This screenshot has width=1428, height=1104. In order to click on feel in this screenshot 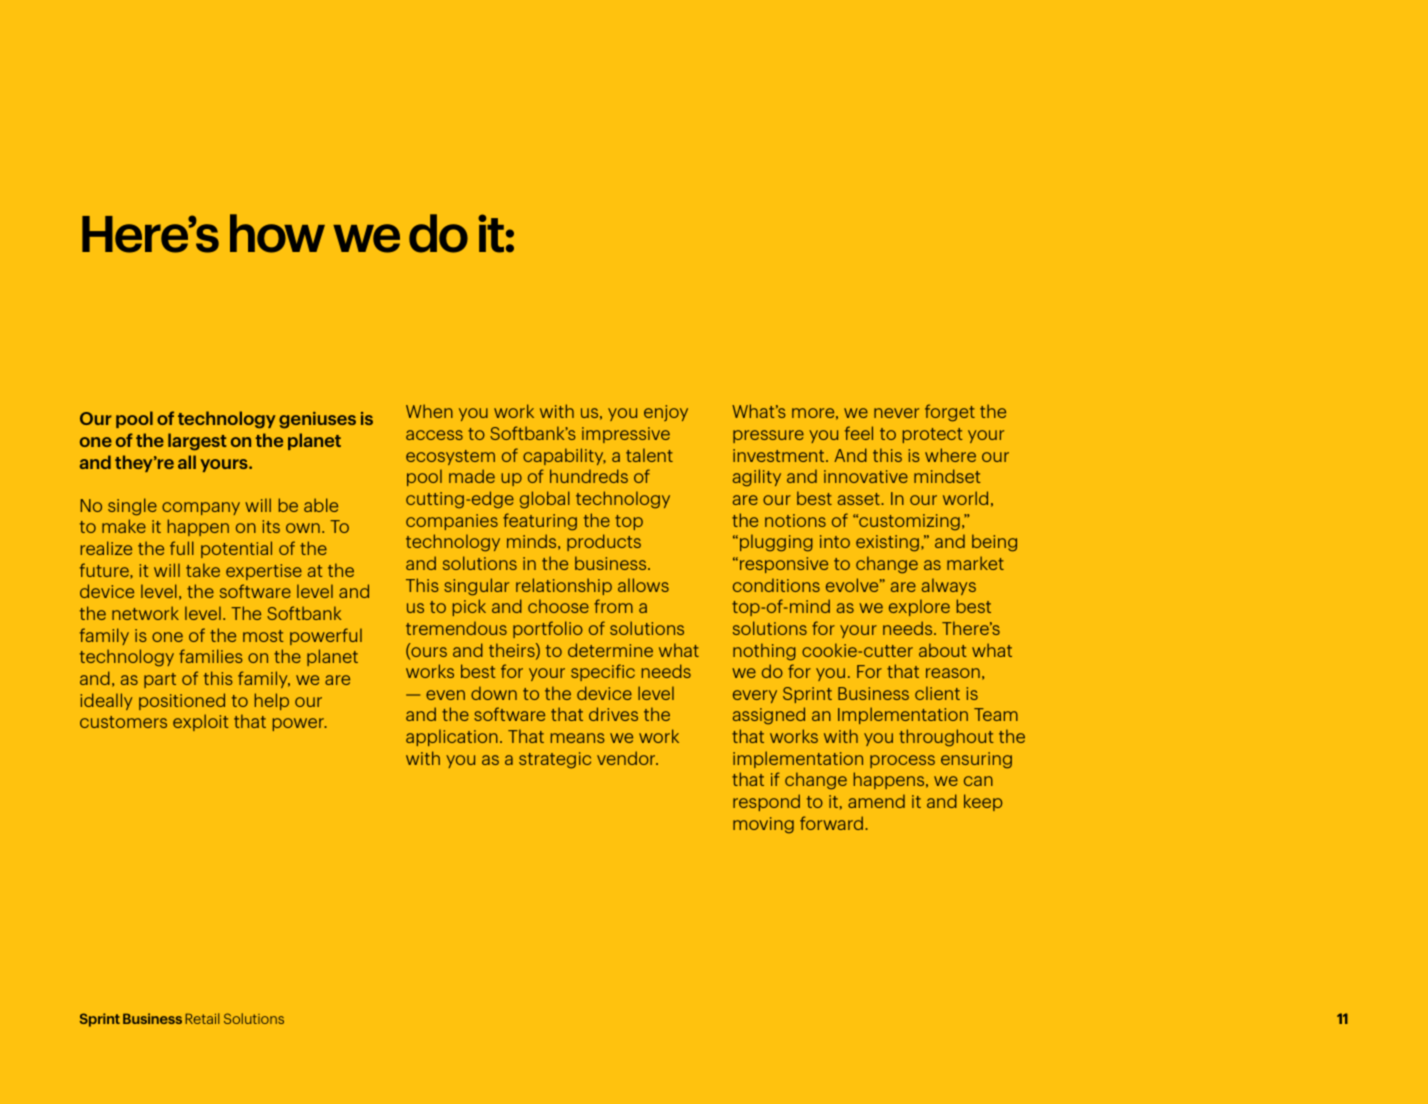, I will do `click(859, 433)`.
